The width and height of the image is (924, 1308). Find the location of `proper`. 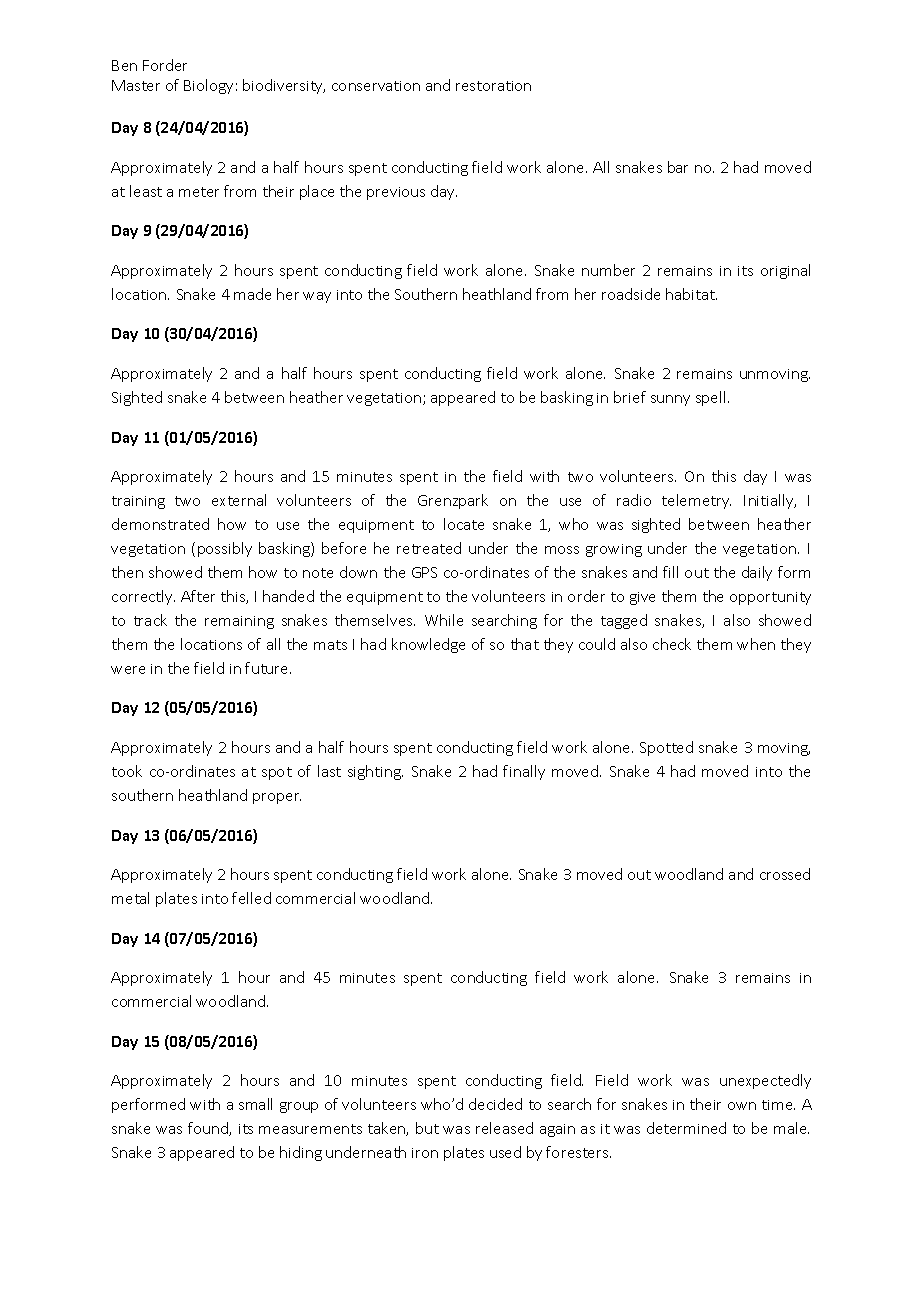

proper is located at coordinates (277, 798).
